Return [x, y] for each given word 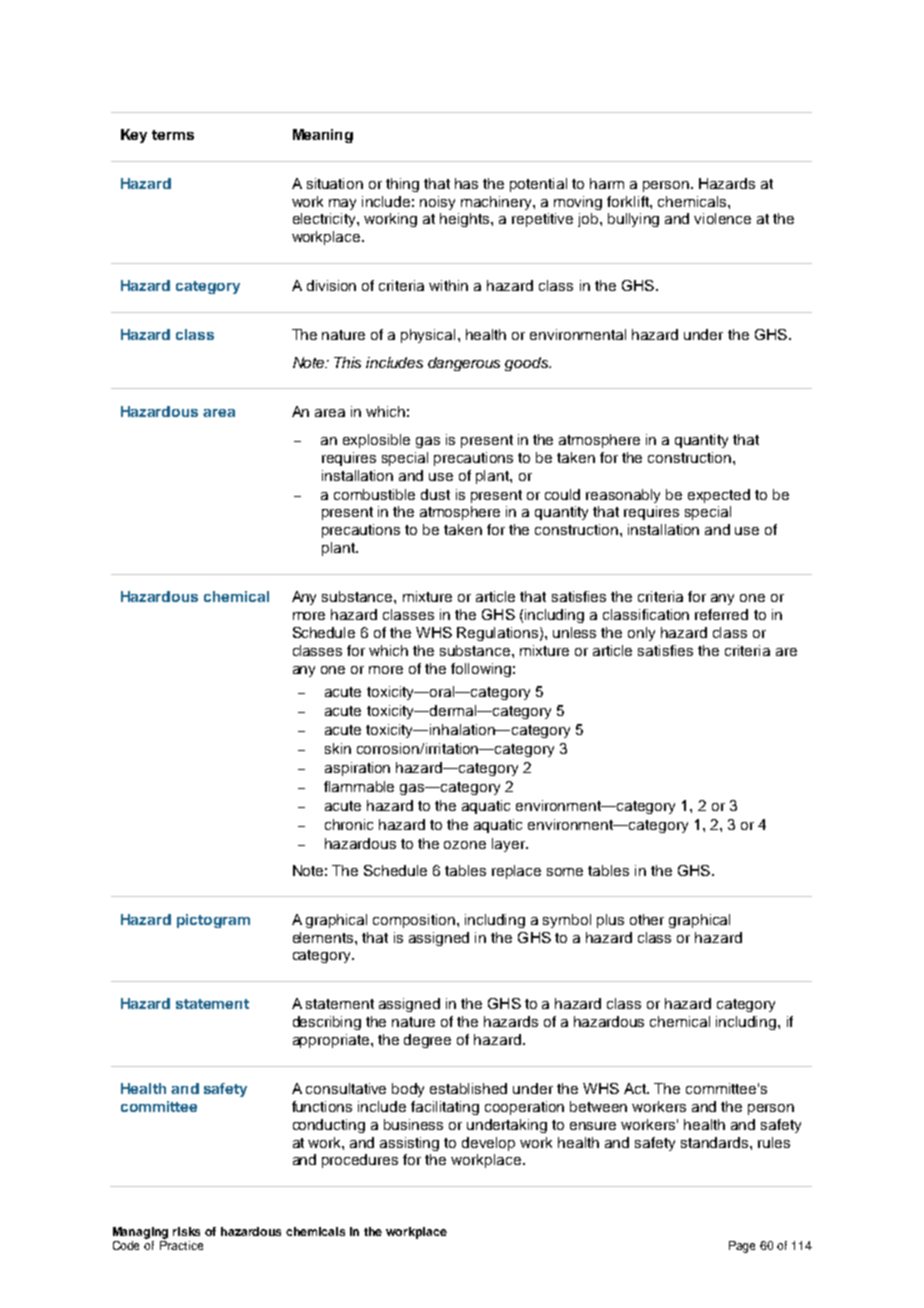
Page [742, 1247]
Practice [181, 1245]
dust [435, 494]
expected [719, 496]
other [647, 919]
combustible [374, 494]
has [466, 183]
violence [722, 218]
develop [488, 1144]
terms [173, 135]
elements [324, 937]
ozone [465, 845]
